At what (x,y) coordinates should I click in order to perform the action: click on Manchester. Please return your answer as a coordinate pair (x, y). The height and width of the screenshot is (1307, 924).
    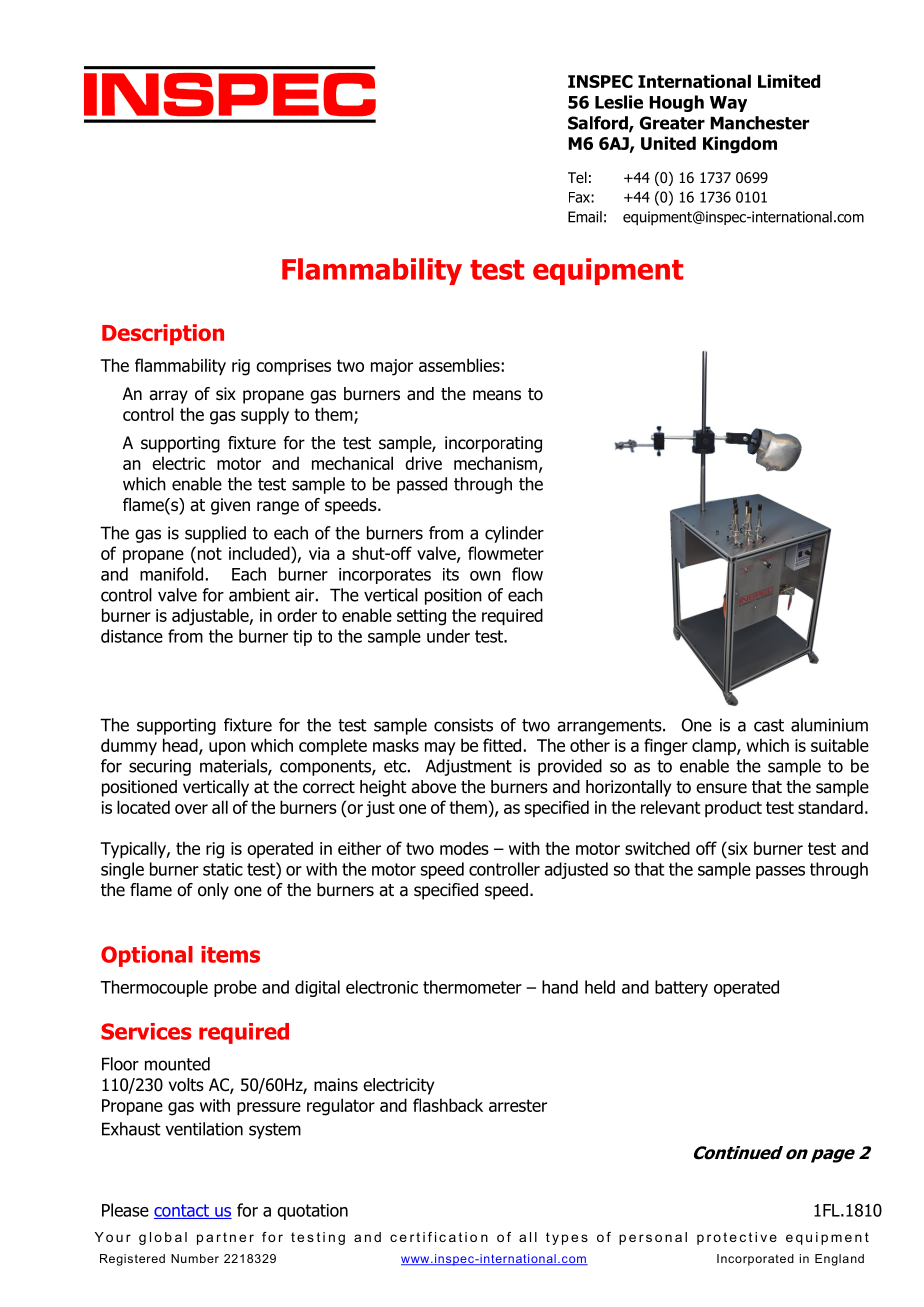
    Looking at the image, I should click on (759, 123).
